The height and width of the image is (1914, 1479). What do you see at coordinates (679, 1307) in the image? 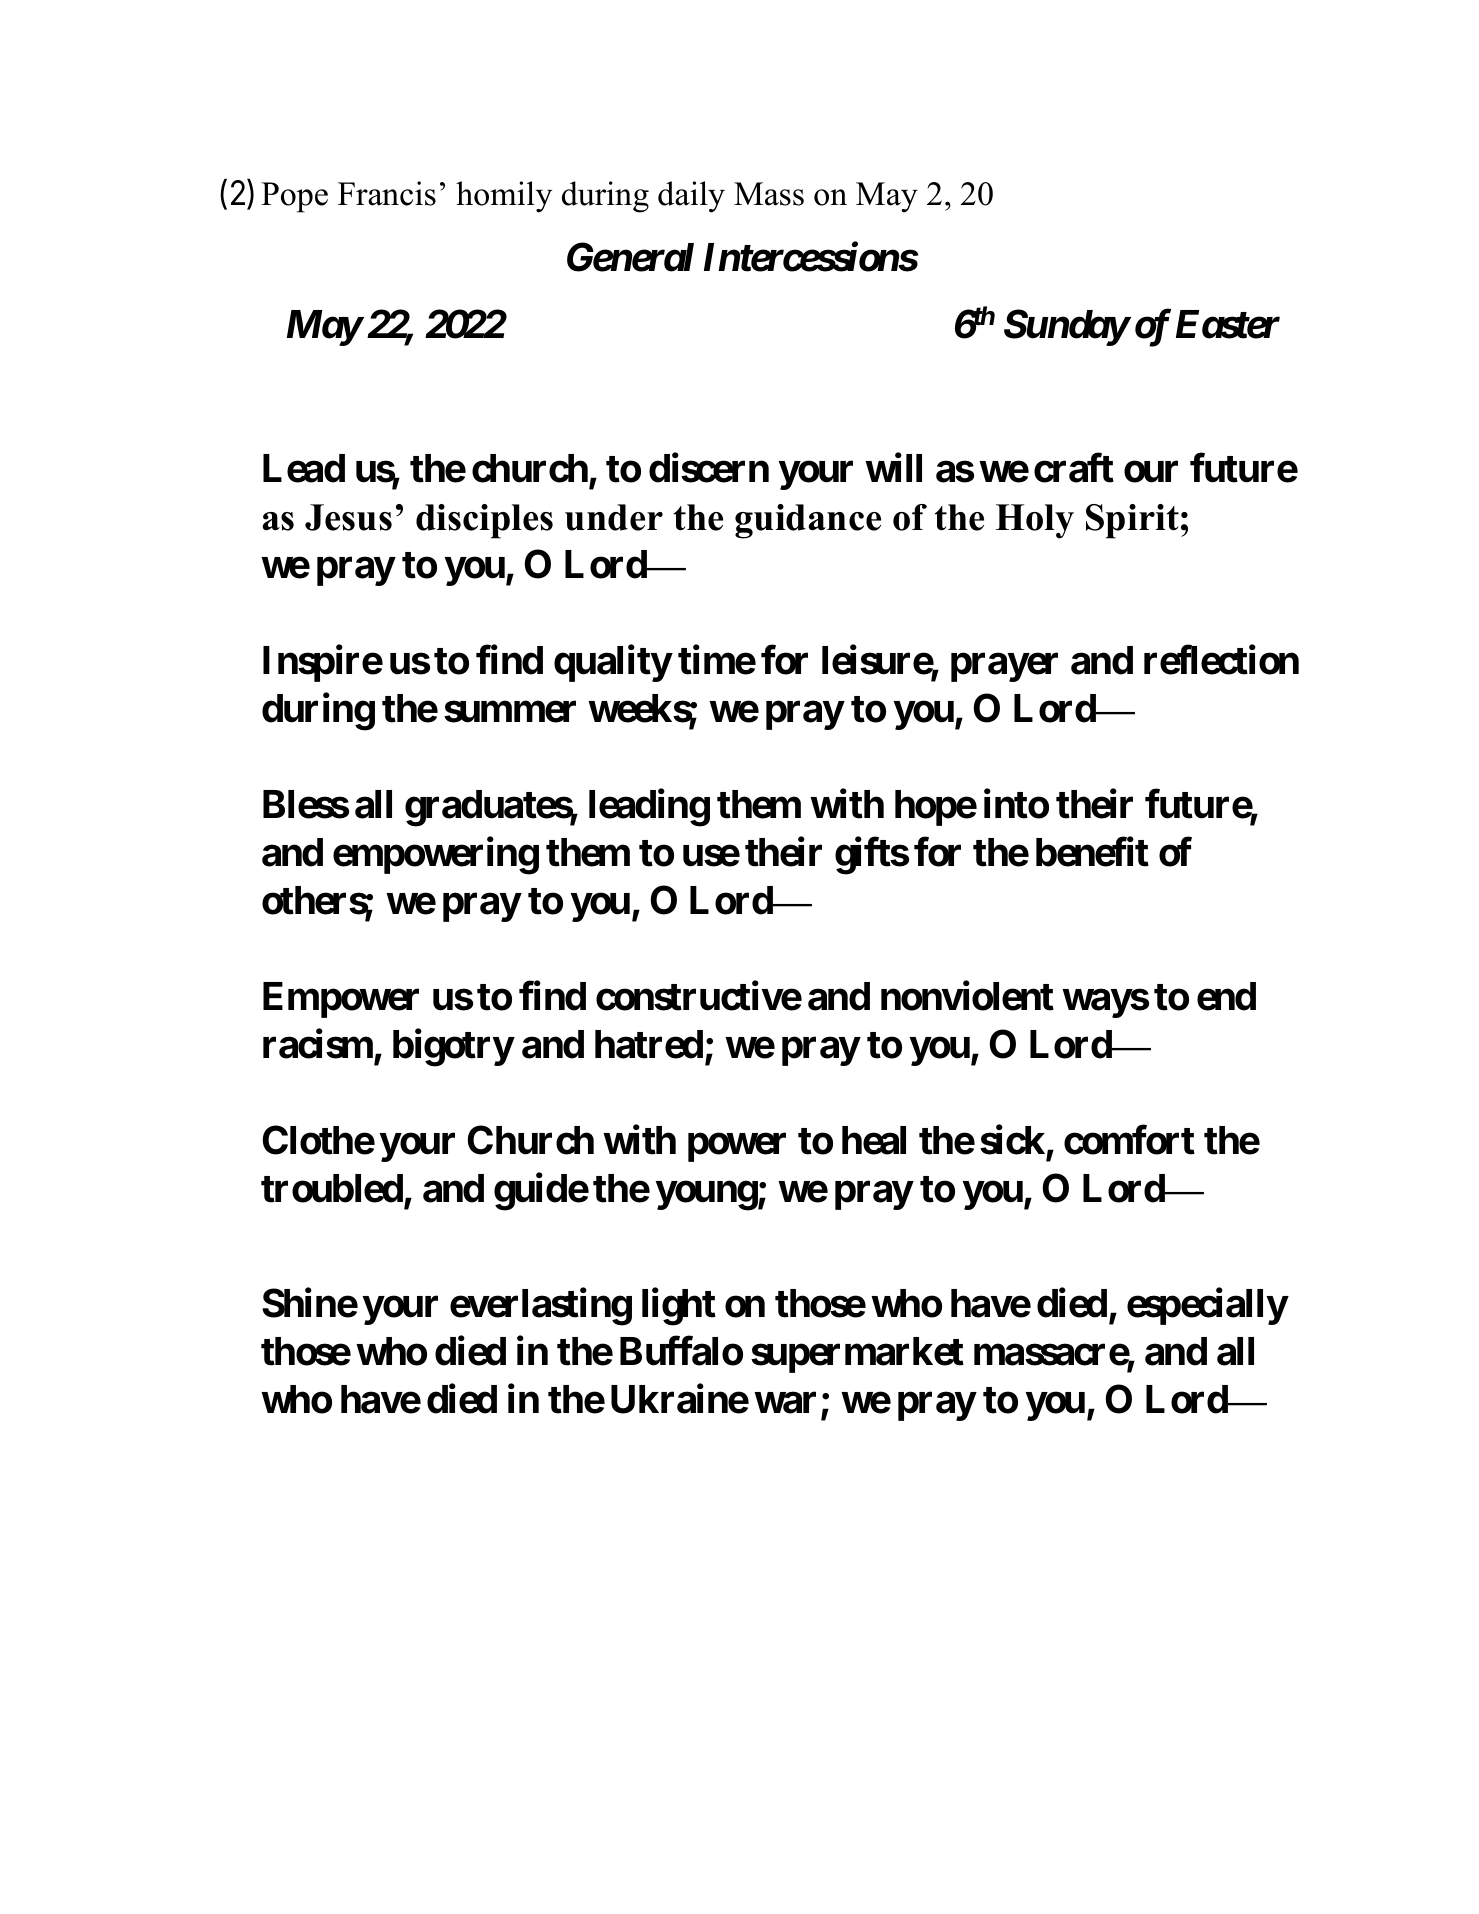
I see `light` at bounding box center [679, 1307].
